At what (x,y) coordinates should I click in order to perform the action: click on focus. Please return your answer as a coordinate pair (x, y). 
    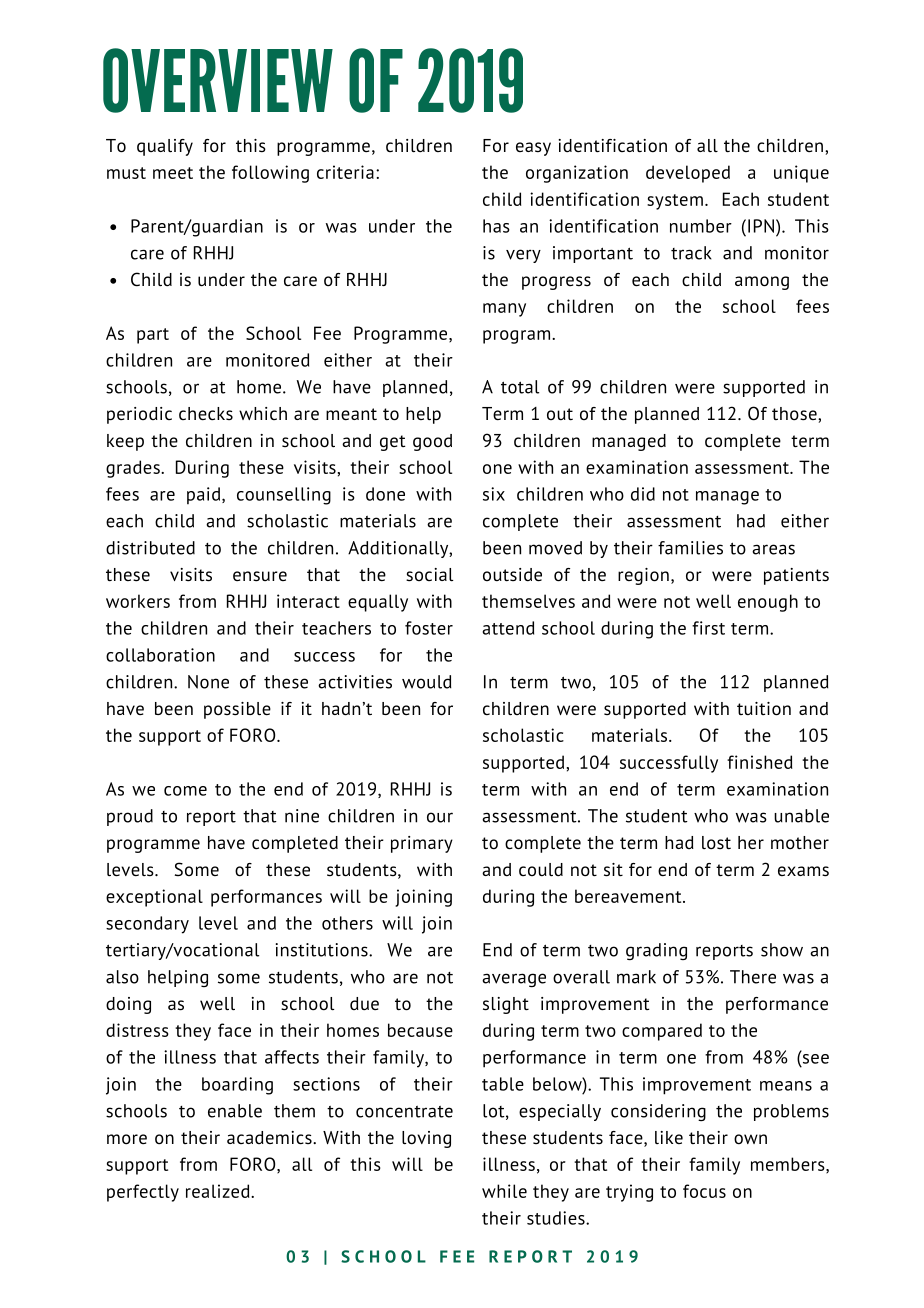
    Looking at the image, I should click on (704, 1191).
